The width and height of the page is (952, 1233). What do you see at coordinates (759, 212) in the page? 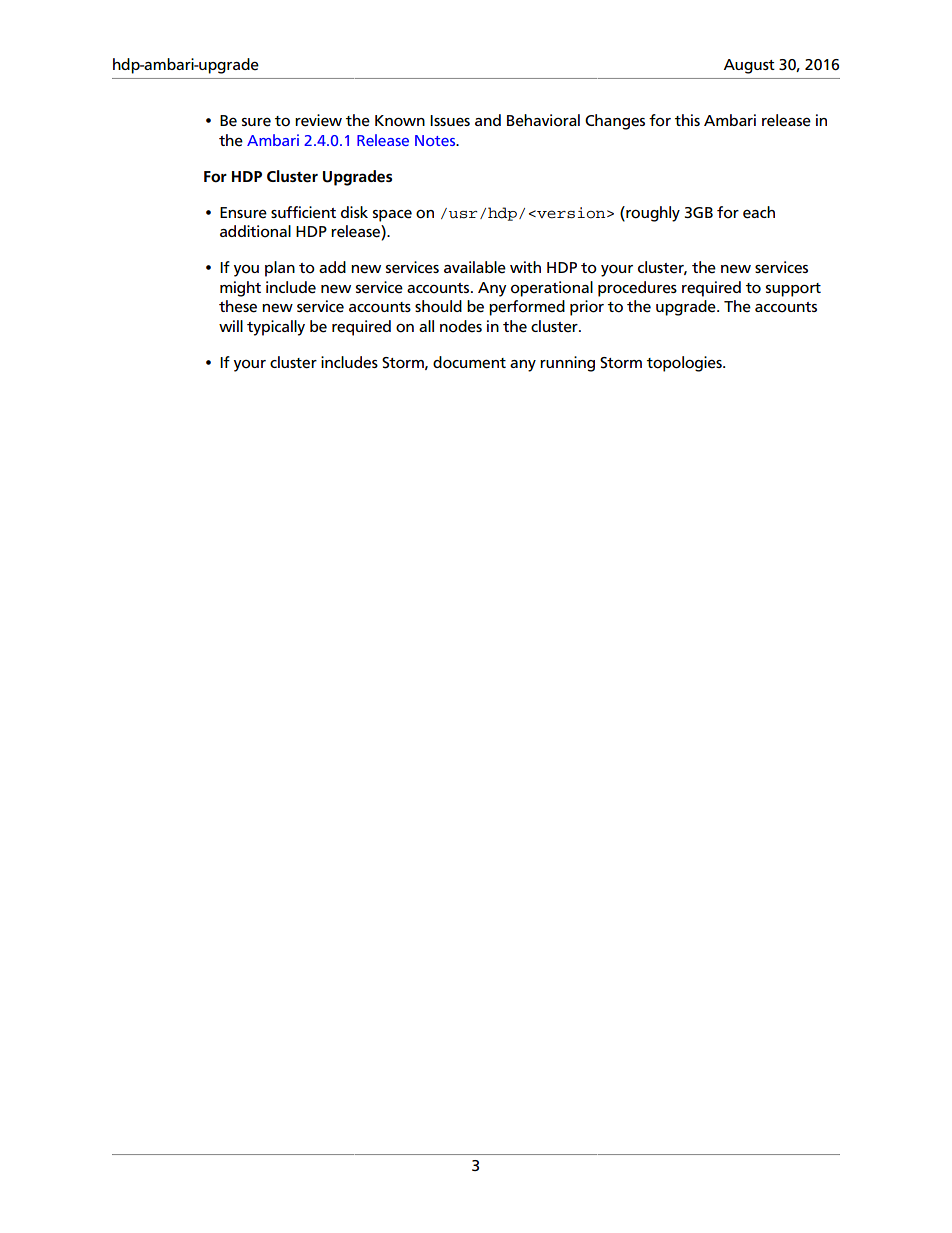
I see `each` at bounding box center [759, 212].
